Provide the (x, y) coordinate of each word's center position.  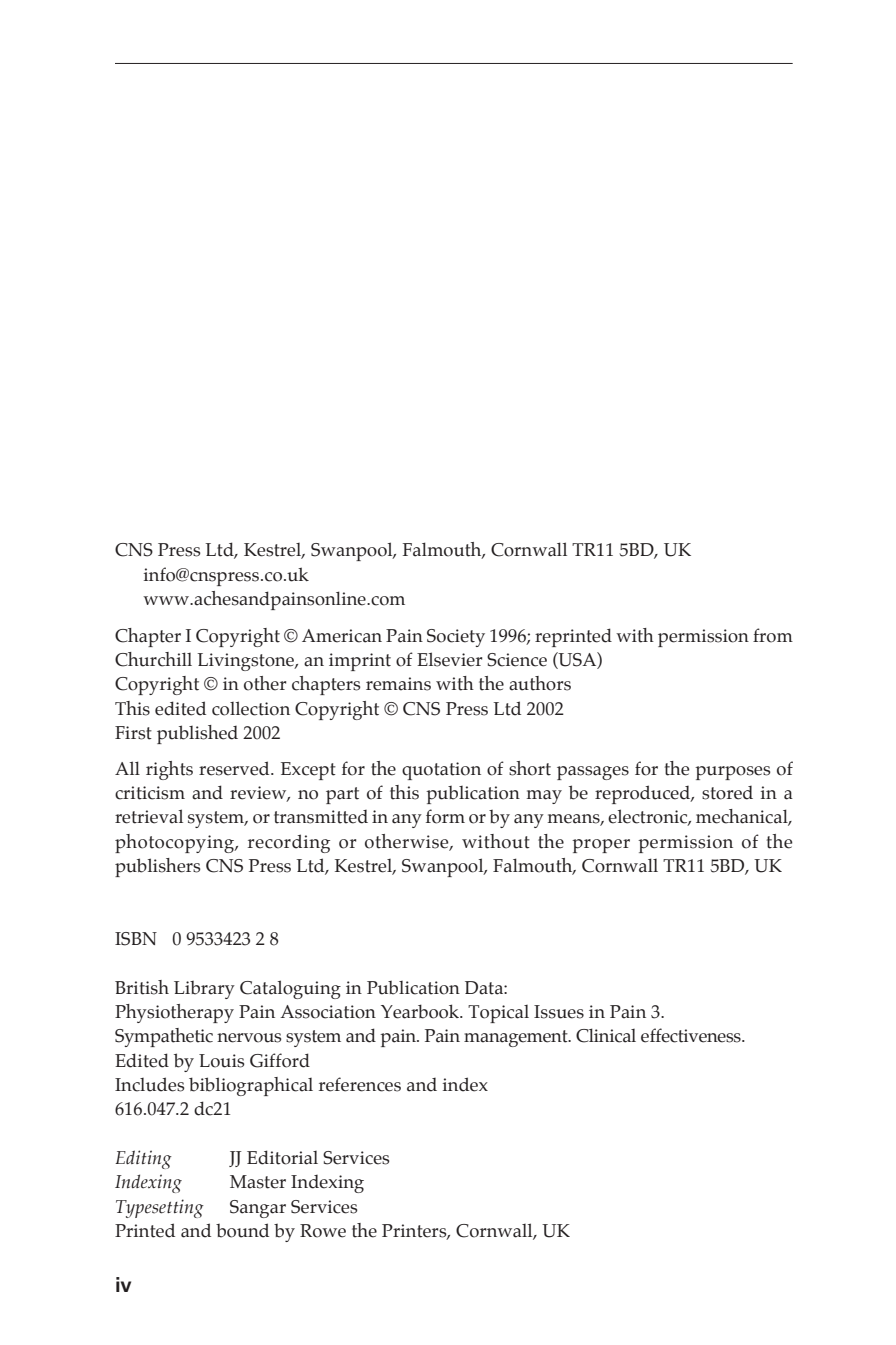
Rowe (323, 1231)
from (773, 635)
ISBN (136, 939)
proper (601, 846)
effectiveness (692, 1035)
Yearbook (421, 1011)
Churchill (153, 659)
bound (242, 1230)
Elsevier (449, 659)
